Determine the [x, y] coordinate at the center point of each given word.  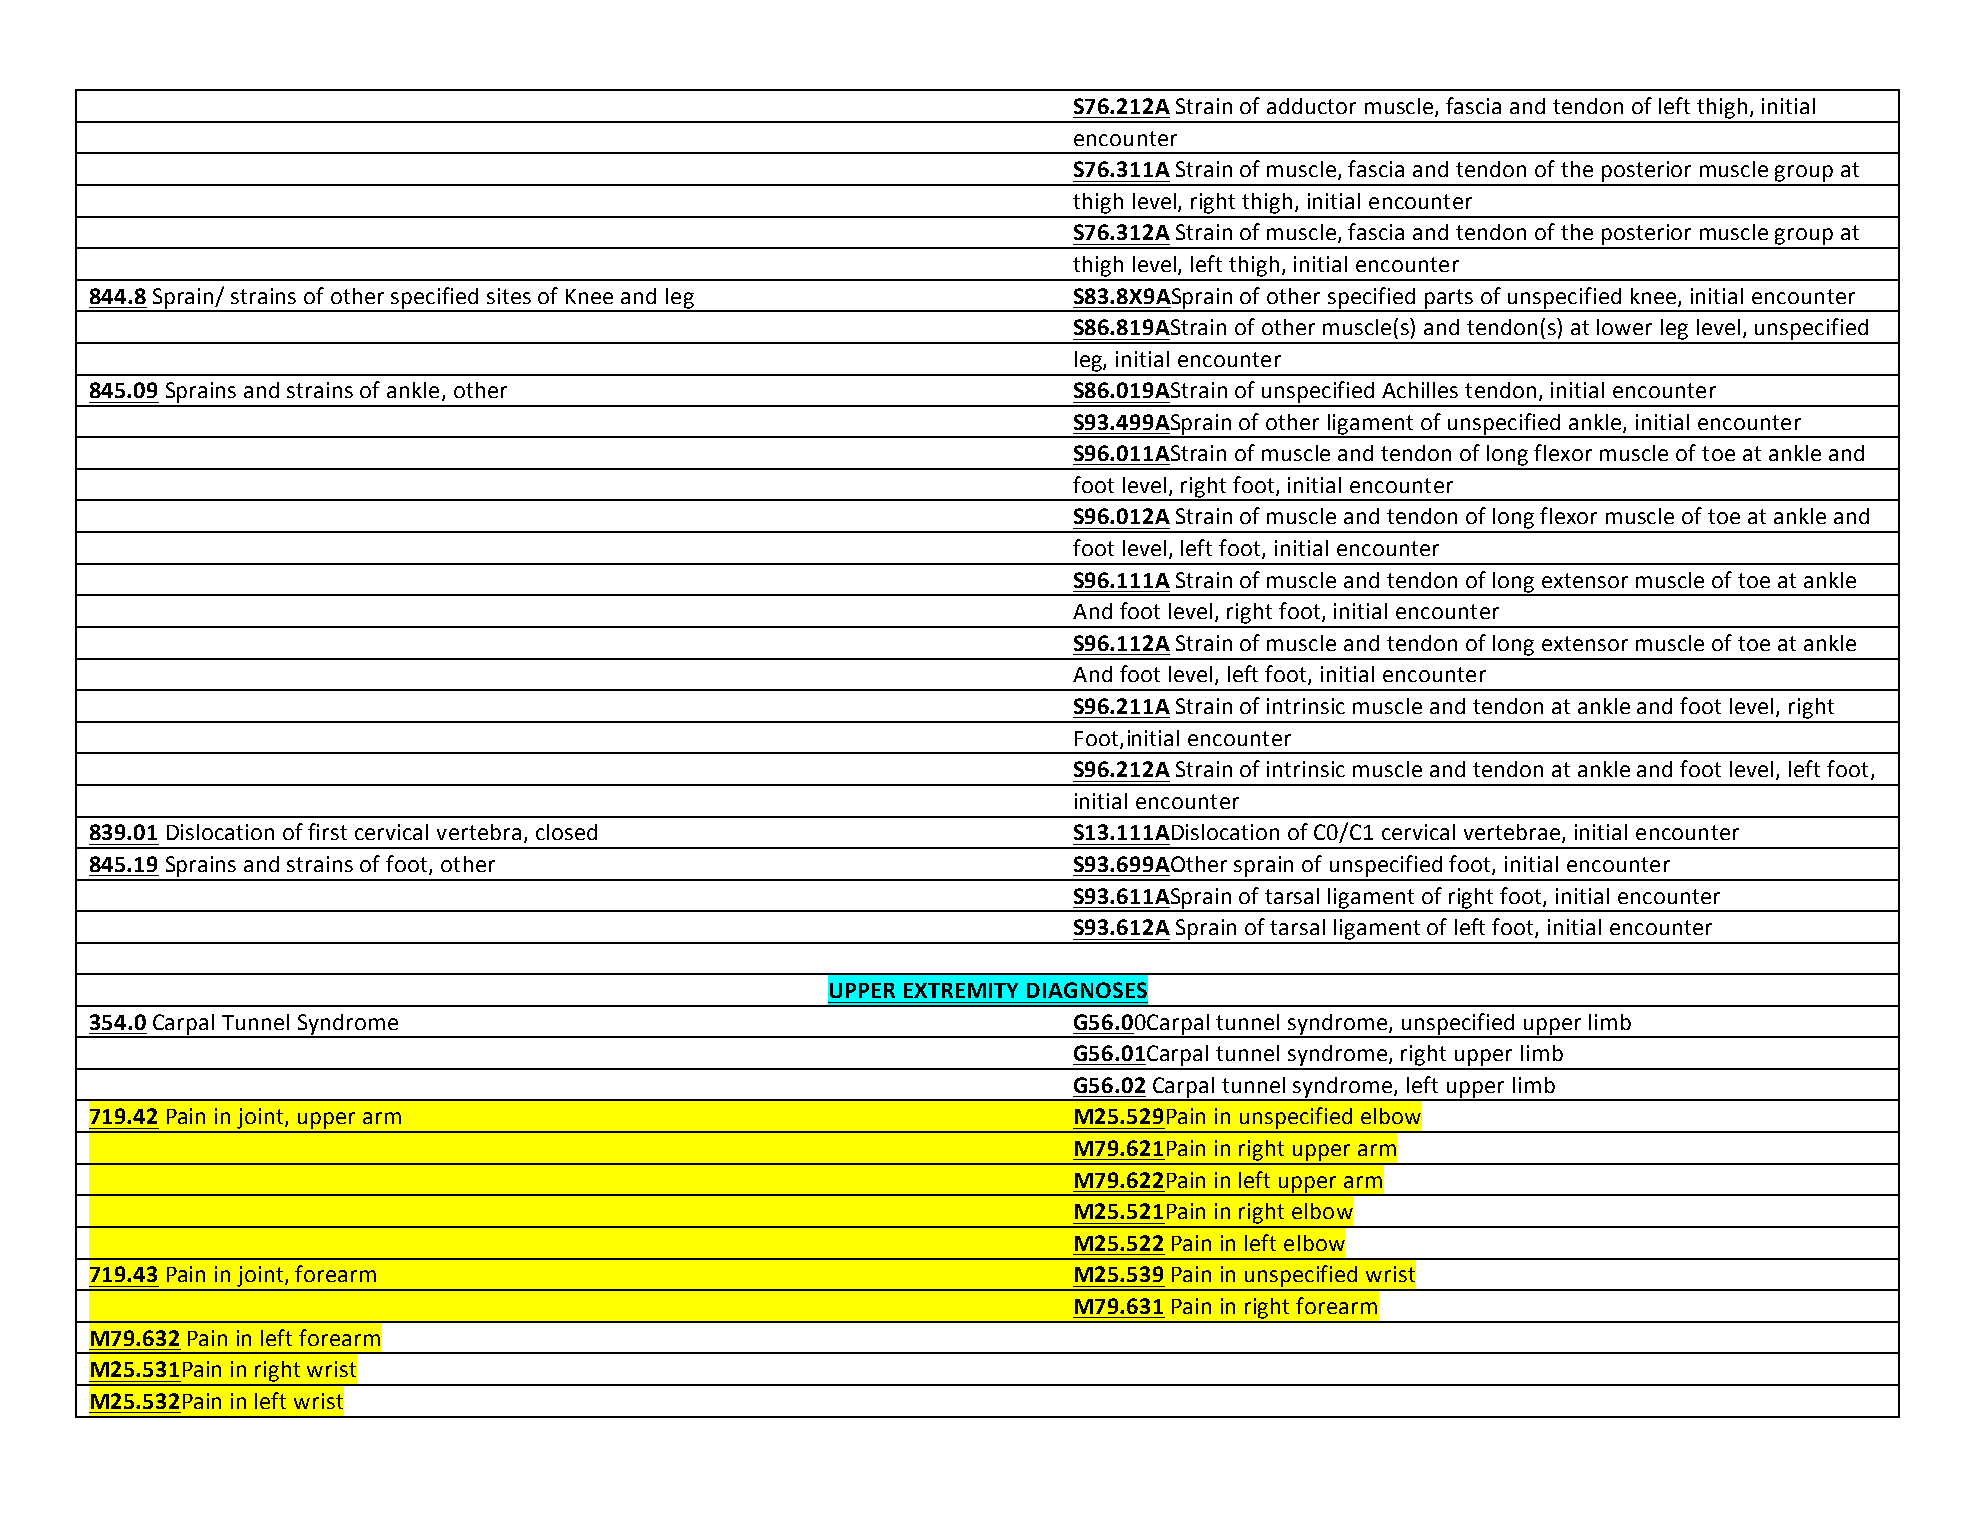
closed [566, 832]
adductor [1311, 106]
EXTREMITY [961, 990]
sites [509, 296]
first [327, 831]
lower [1624, 327]
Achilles [1420, 390]
